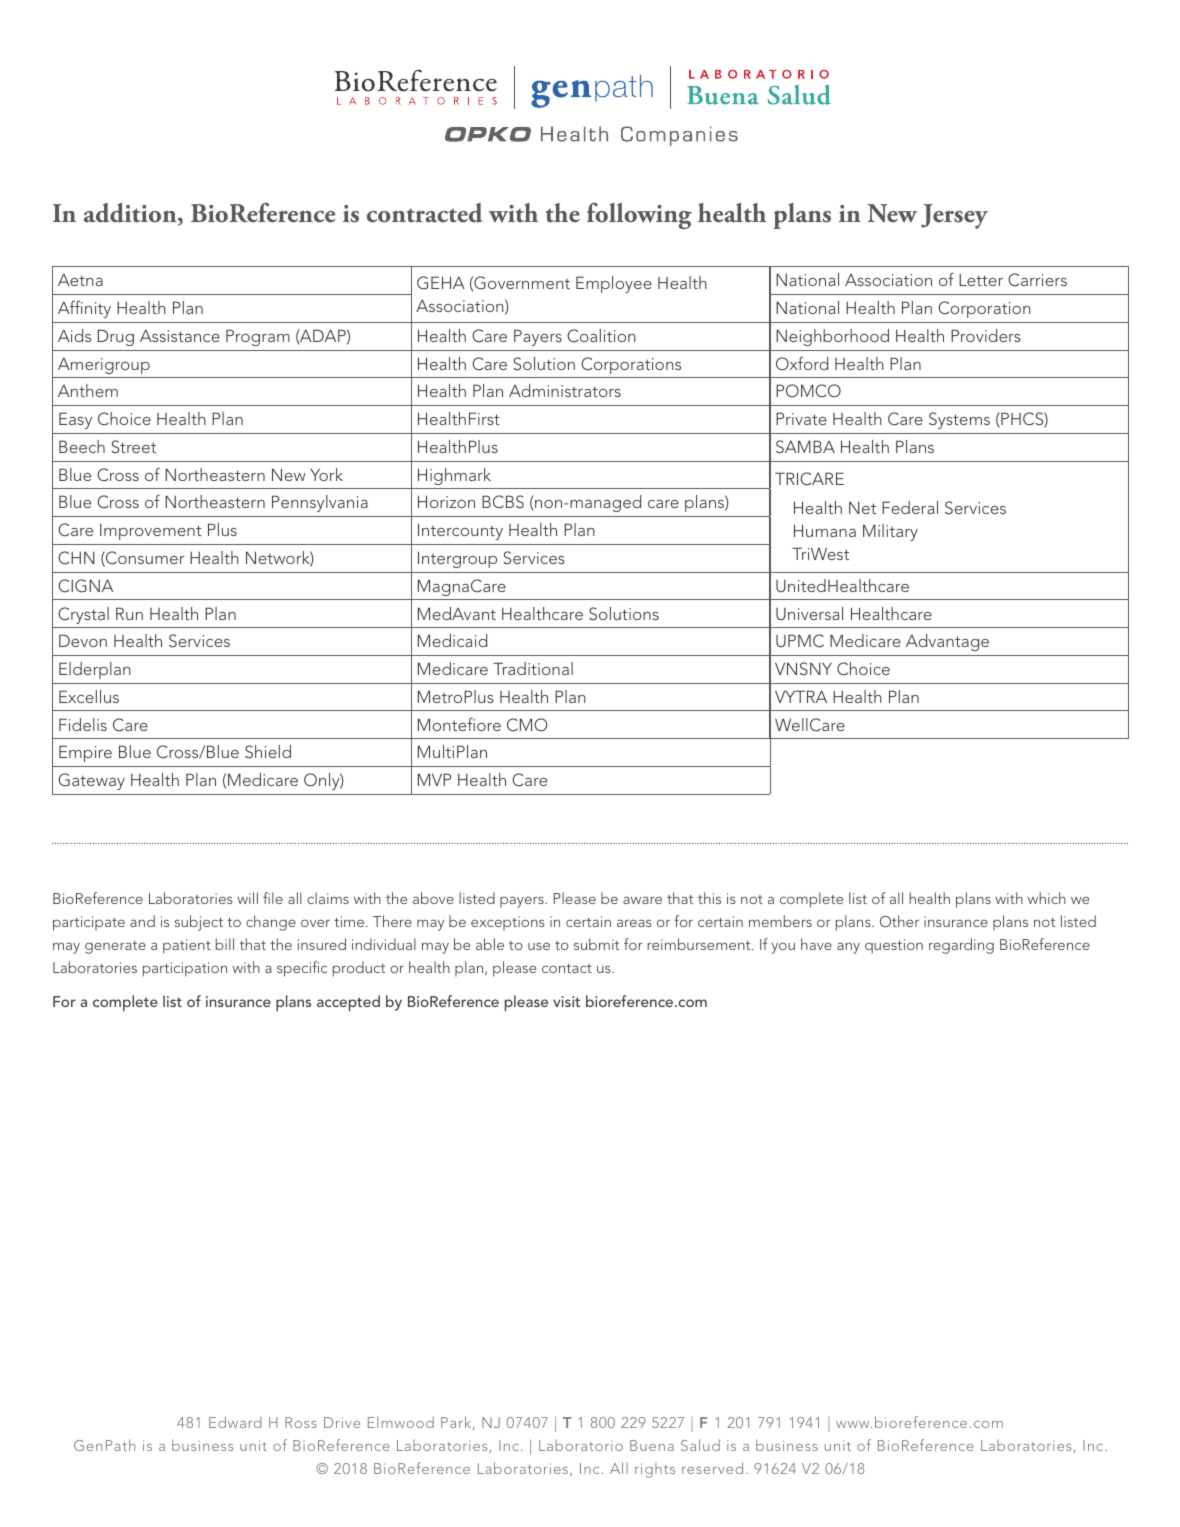 The image size is (1180, 1527). What do you see at coordinates (80, 280) in the screenshot?
I see `Aetna` at bounding box center [80, 280].
